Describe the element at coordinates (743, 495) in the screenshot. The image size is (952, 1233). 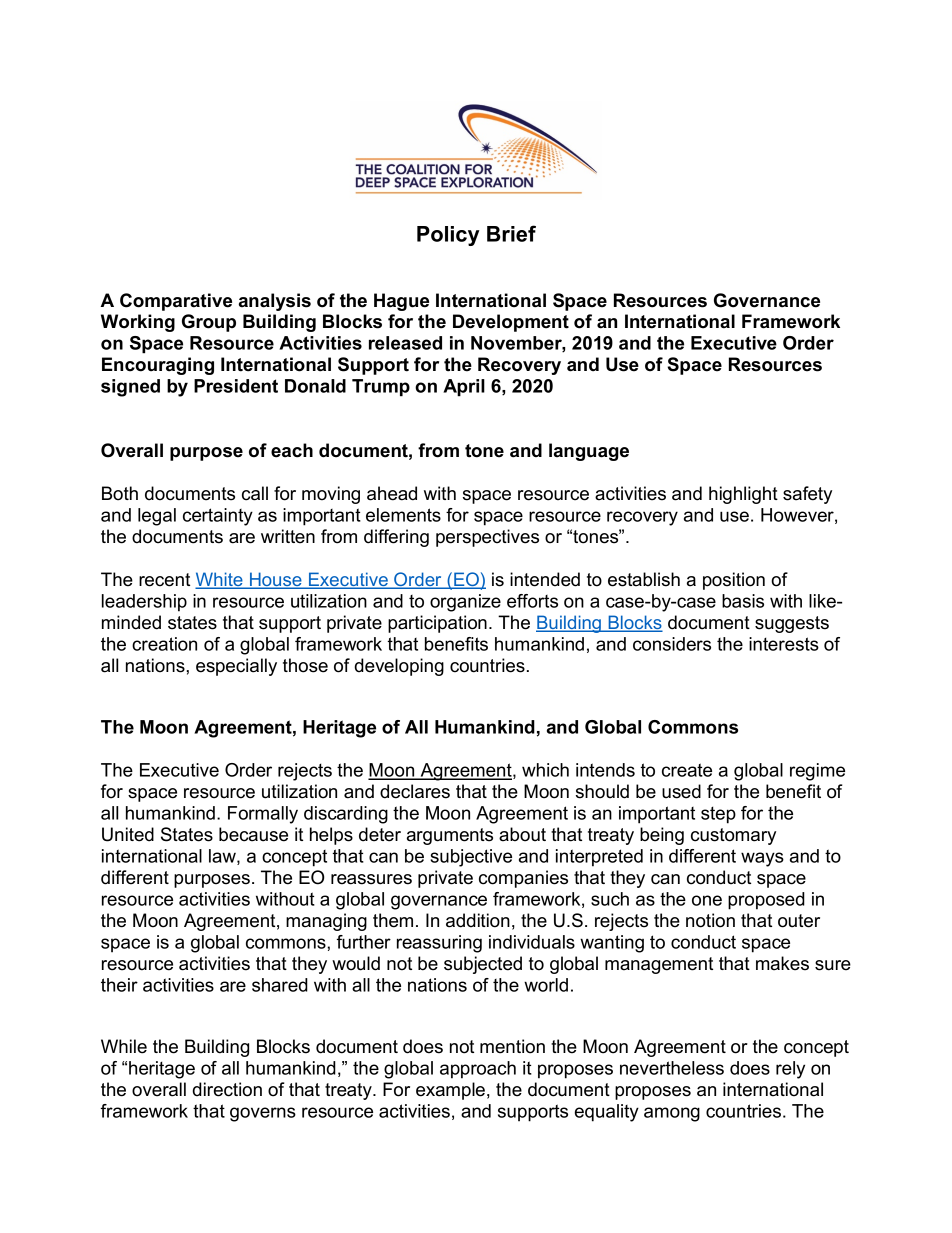
I see `highlight` at that location.
